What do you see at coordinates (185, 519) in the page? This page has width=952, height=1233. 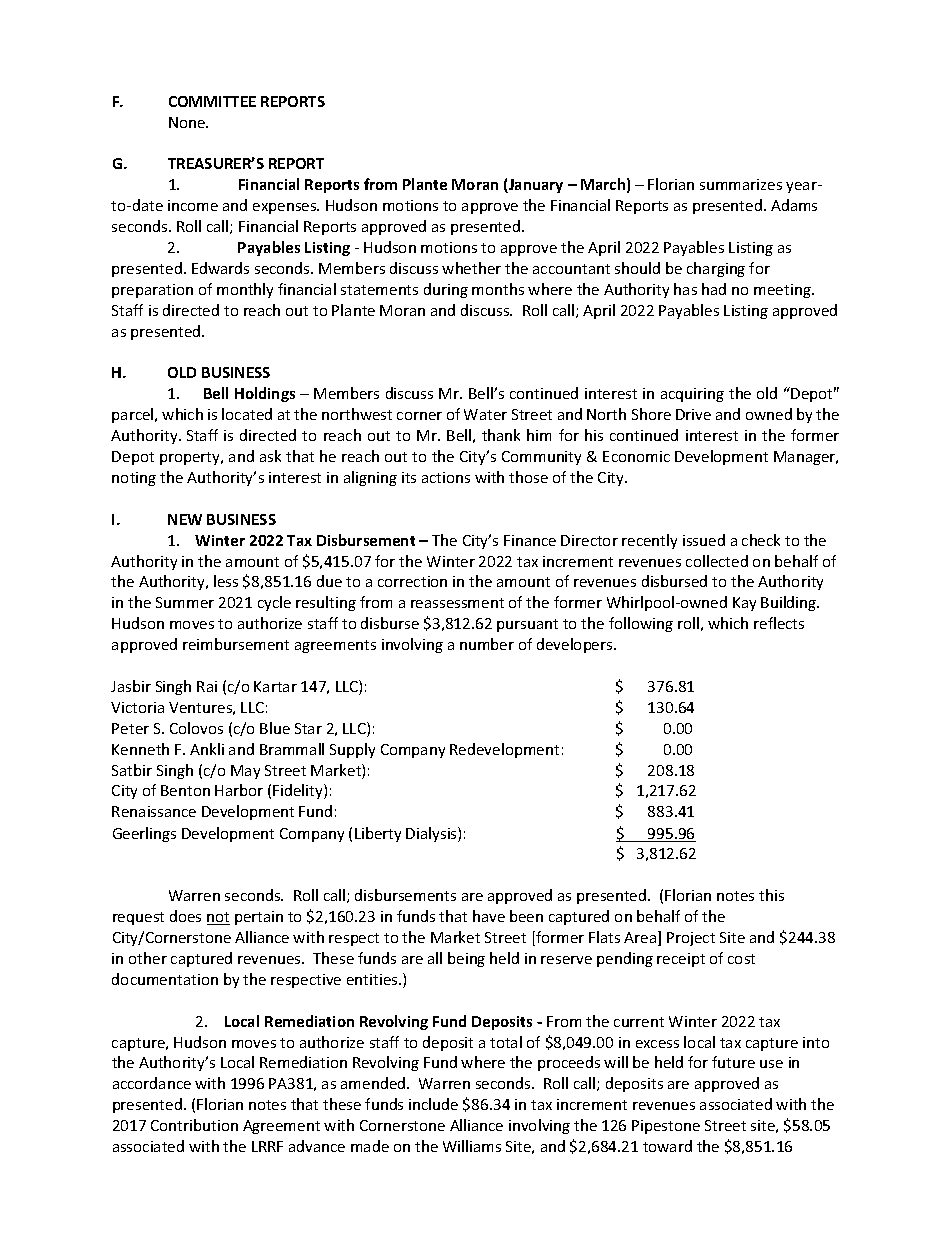 I see `NEW` at bounding box center [185, 519].
